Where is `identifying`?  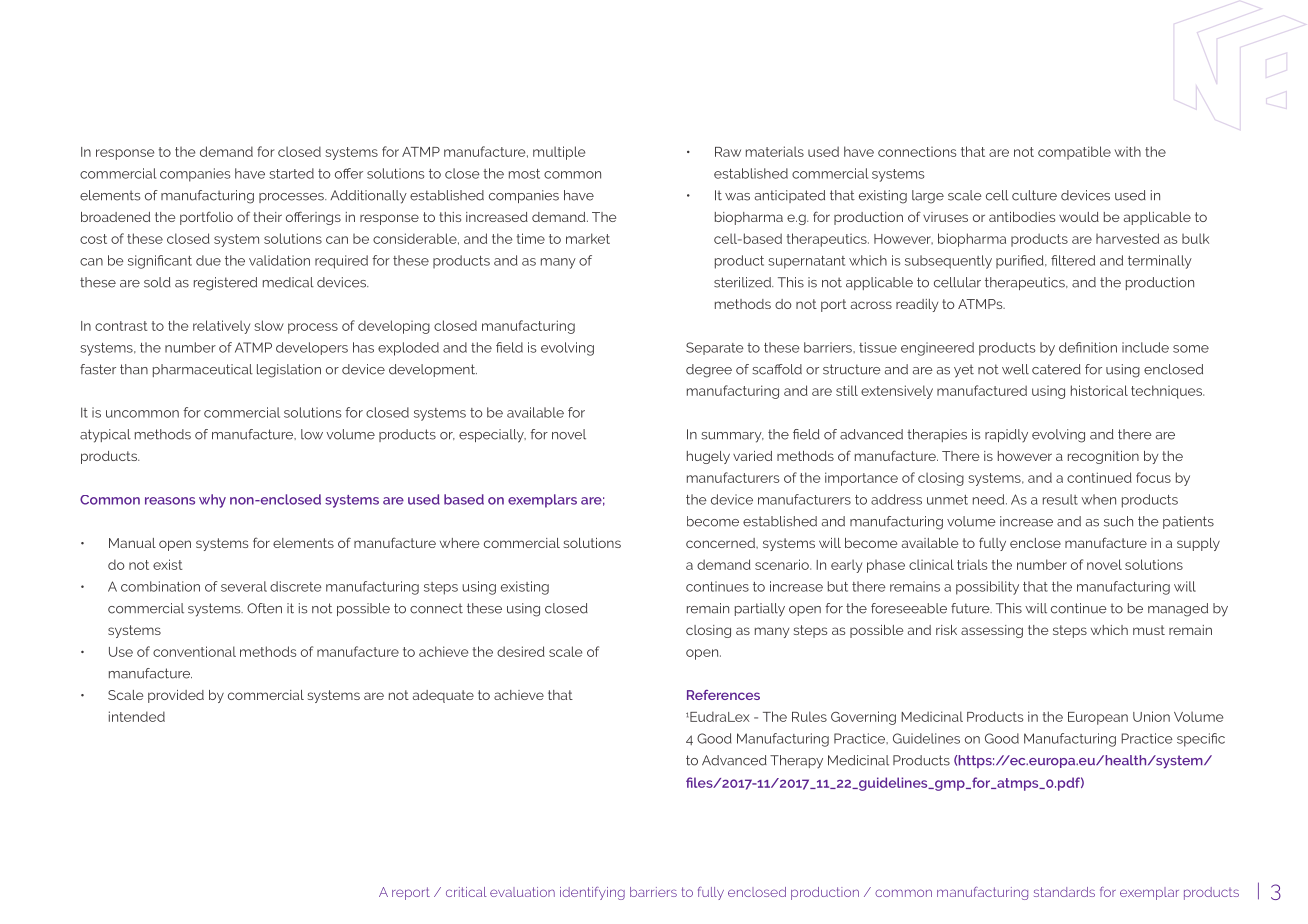 identifying is located at coordinates (592, 893).
